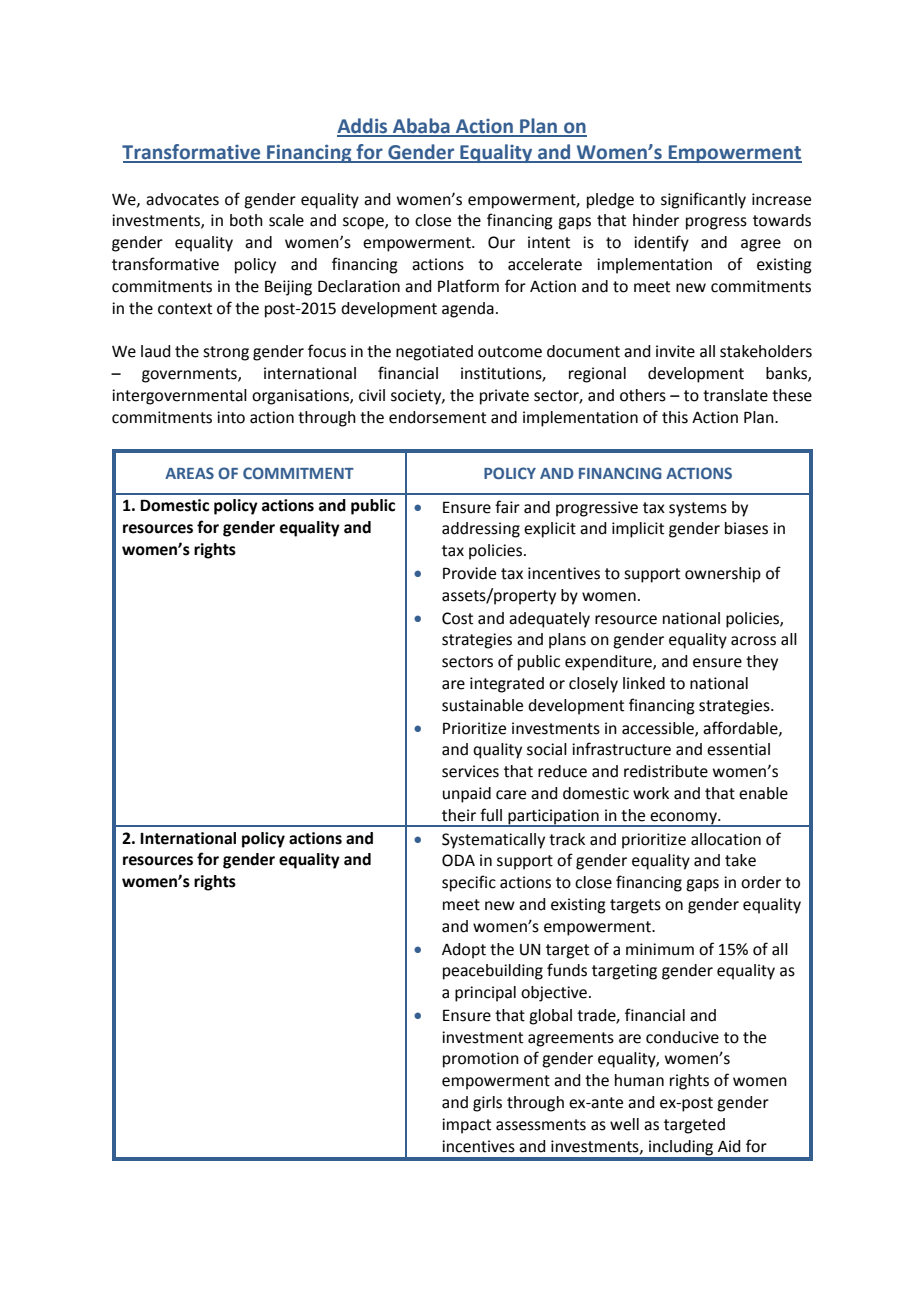 The height and width of the screenshot is (1308, 924). I want to click on addressing, so click(481, 530).
